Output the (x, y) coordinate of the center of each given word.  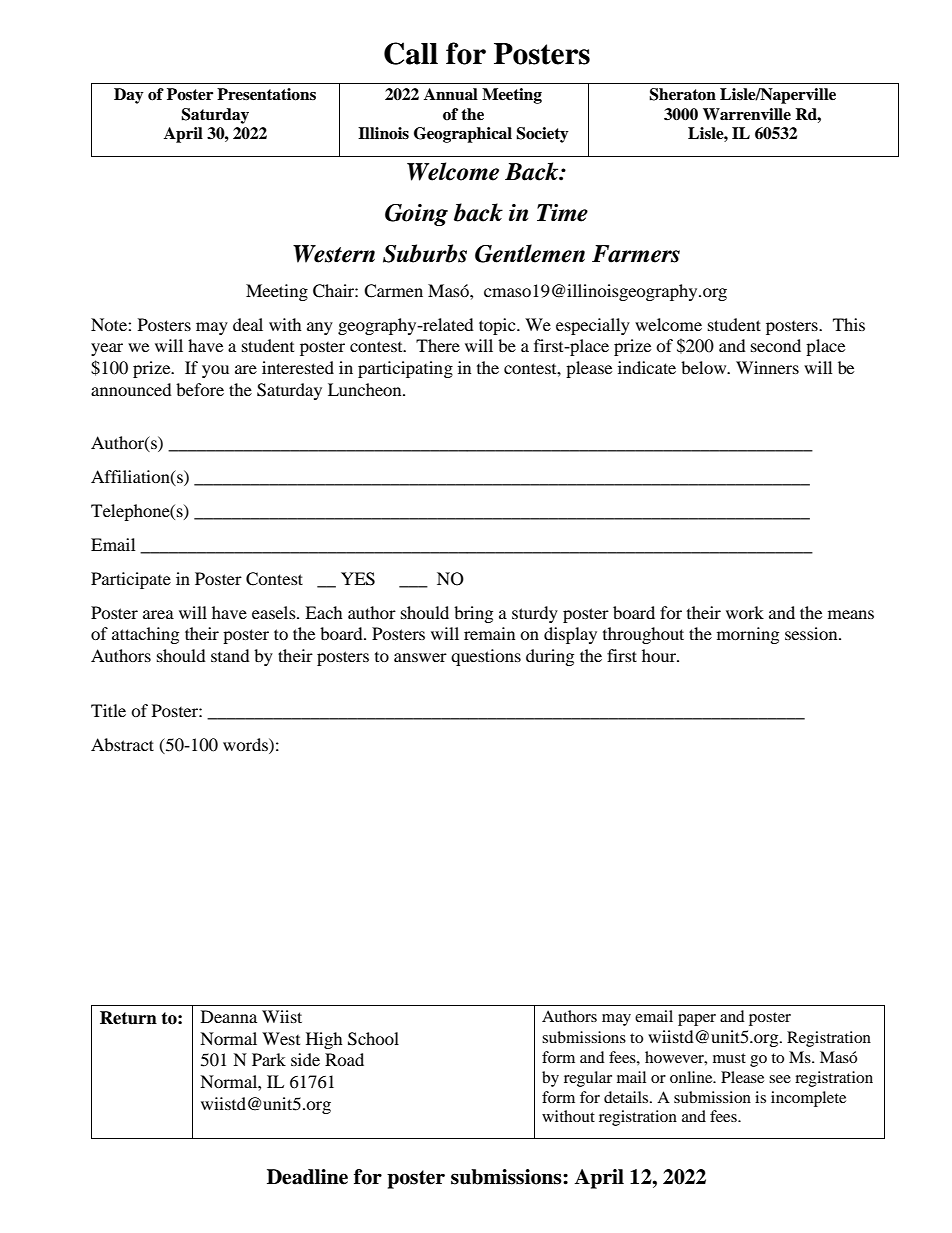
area (158, 614)
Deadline (307, 1177)
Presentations (266, 94)
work (745, 612)
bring (473, 614)
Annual (451, 94)
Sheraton (682, 94)
